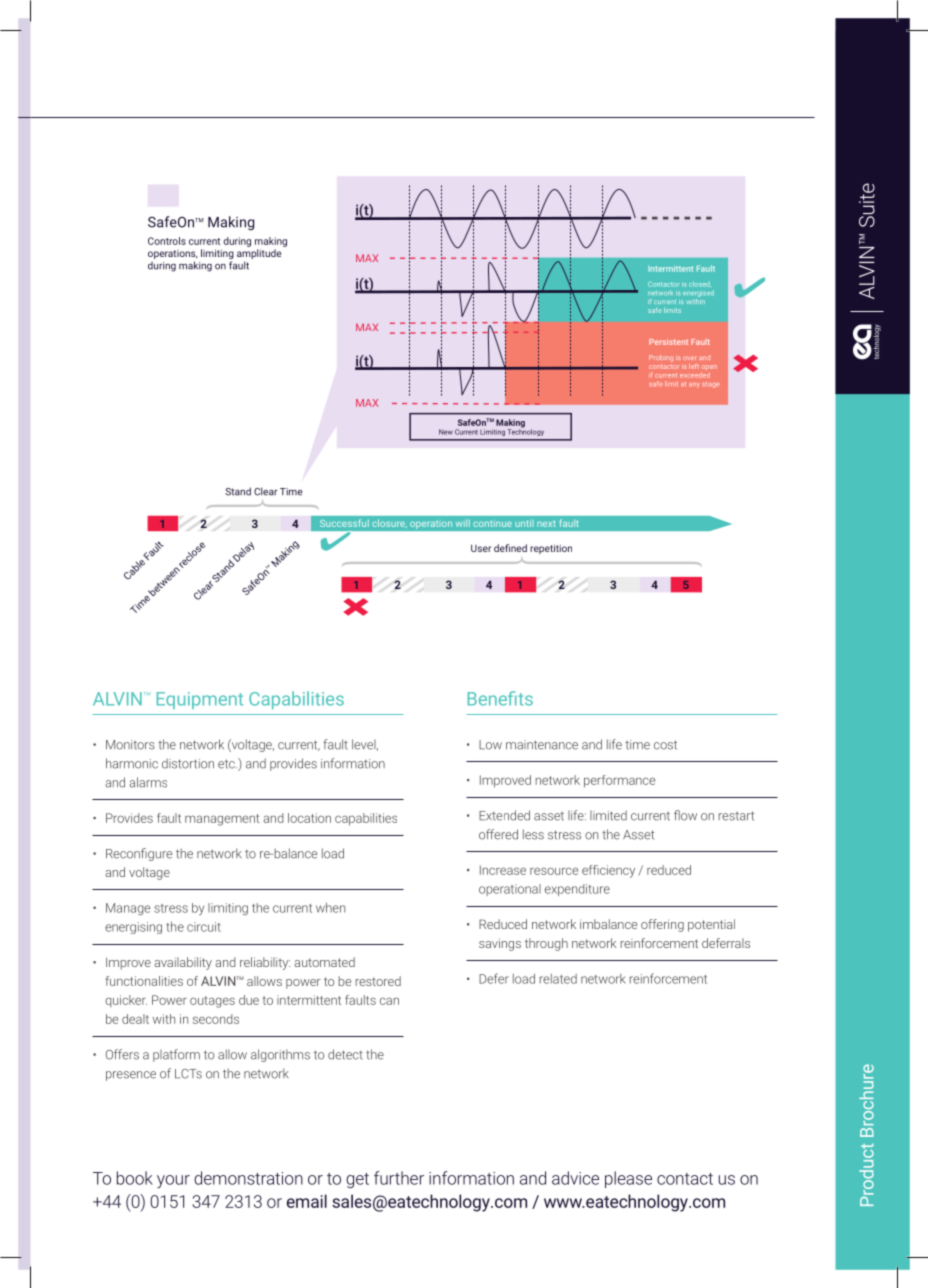  I want to click on cost, so click(665, 745).
